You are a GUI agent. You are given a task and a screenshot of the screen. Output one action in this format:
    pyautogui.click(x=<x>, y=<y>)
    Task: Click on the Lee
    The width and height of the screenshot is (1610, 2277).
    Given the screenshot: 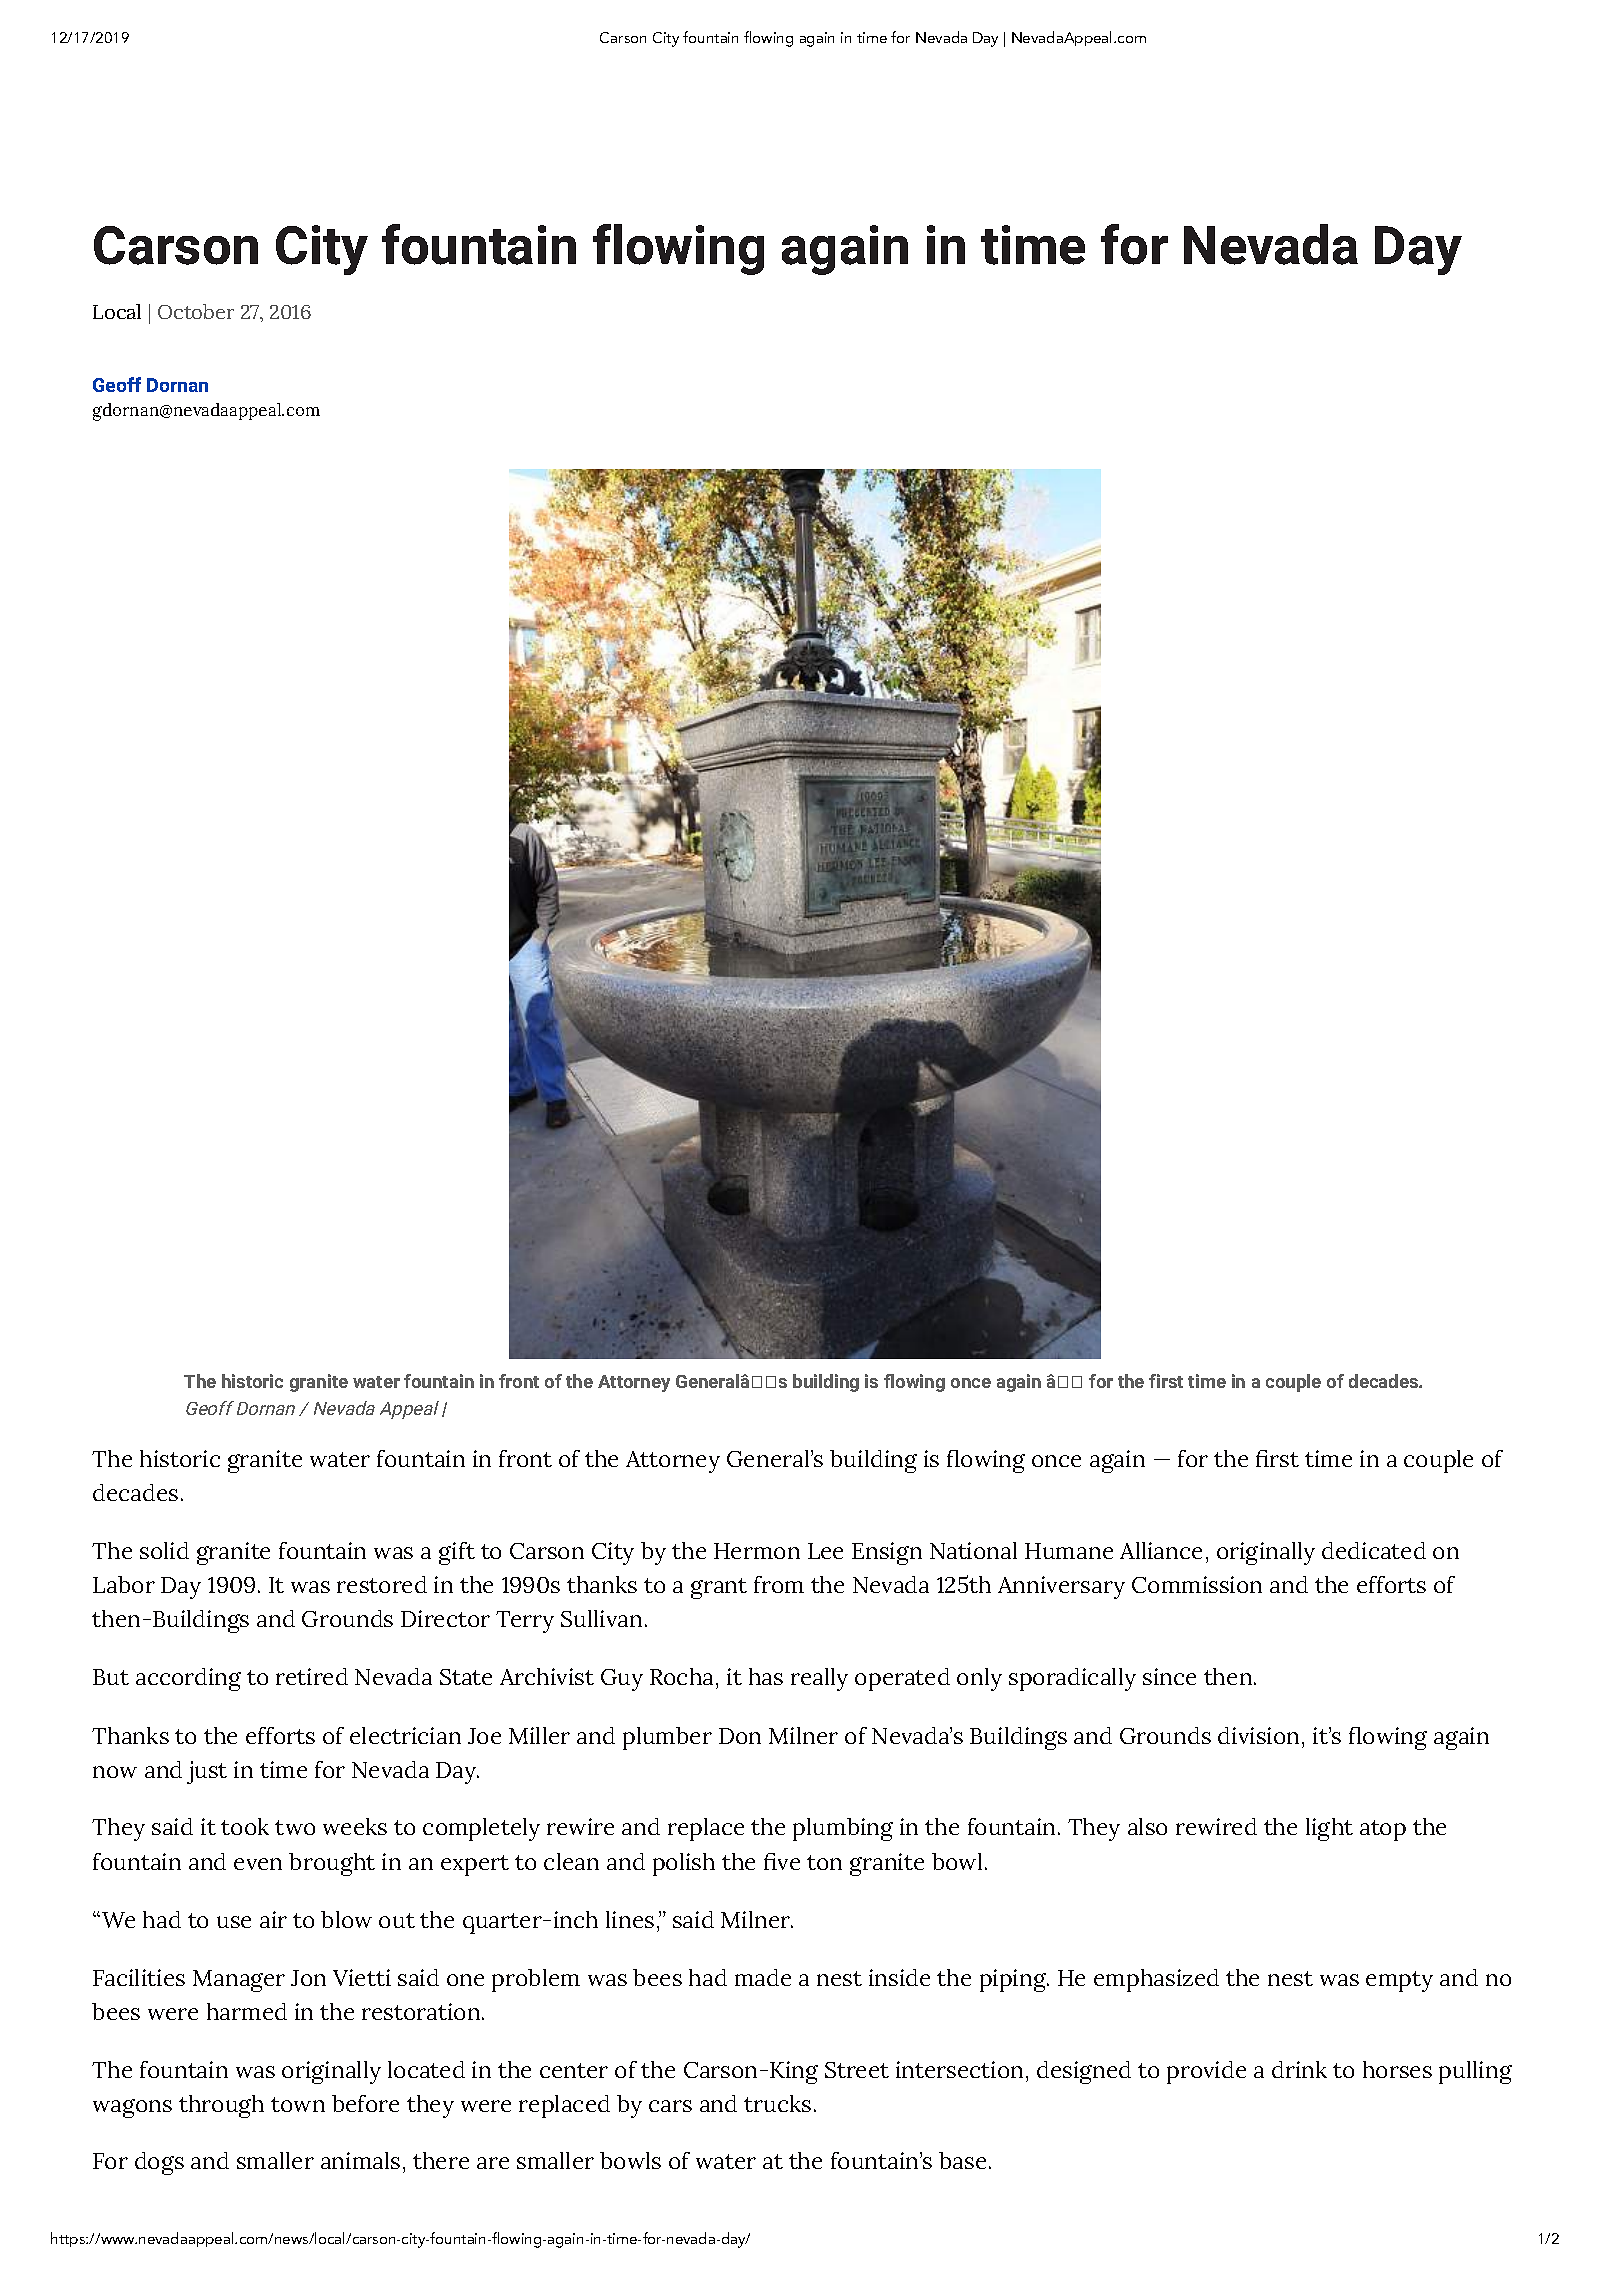 What is the action you would take?
    pyautogui.click(x=825, y=1551)
